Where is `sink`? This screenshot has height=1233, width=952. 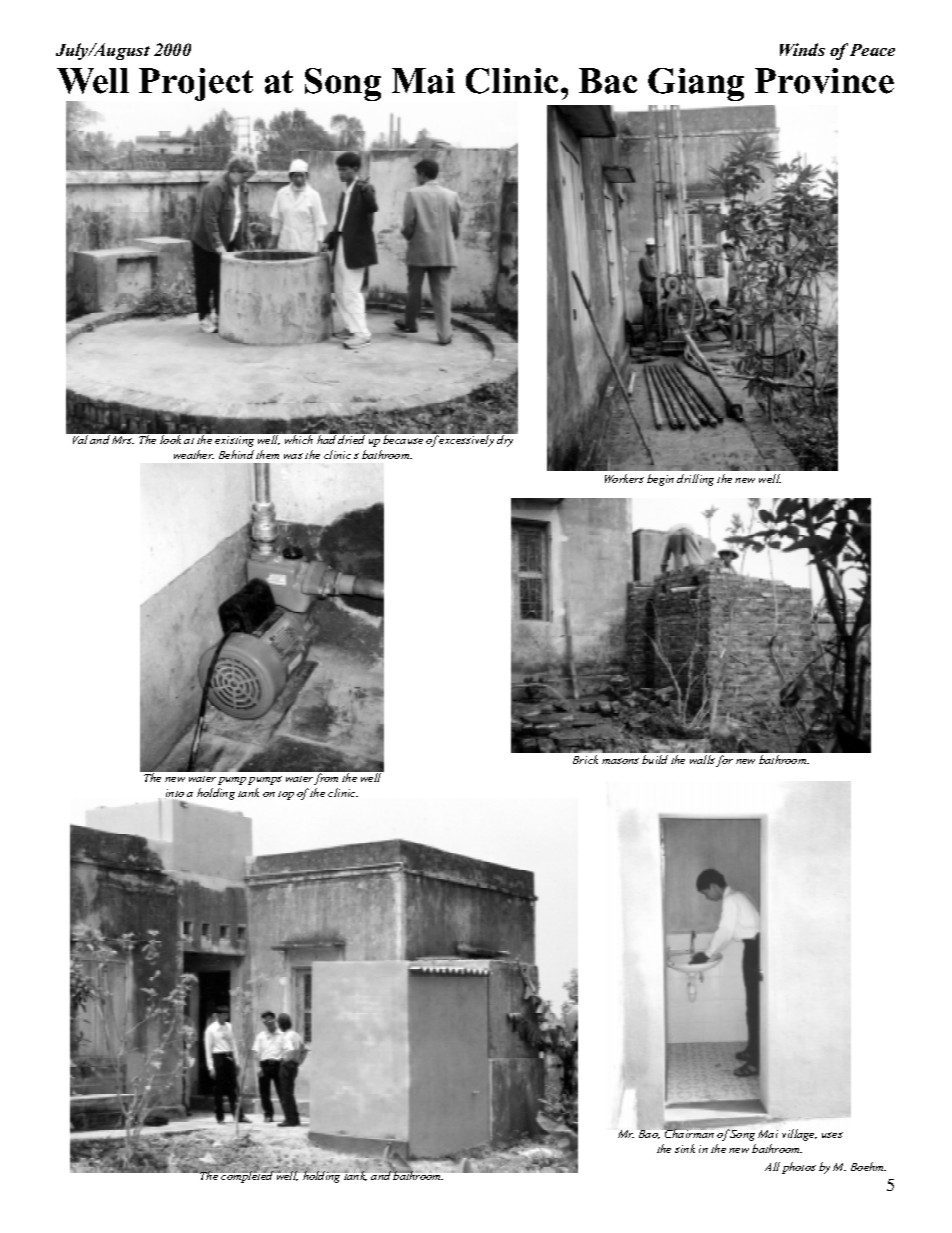 sink is located at coordinates (685, 1148).
